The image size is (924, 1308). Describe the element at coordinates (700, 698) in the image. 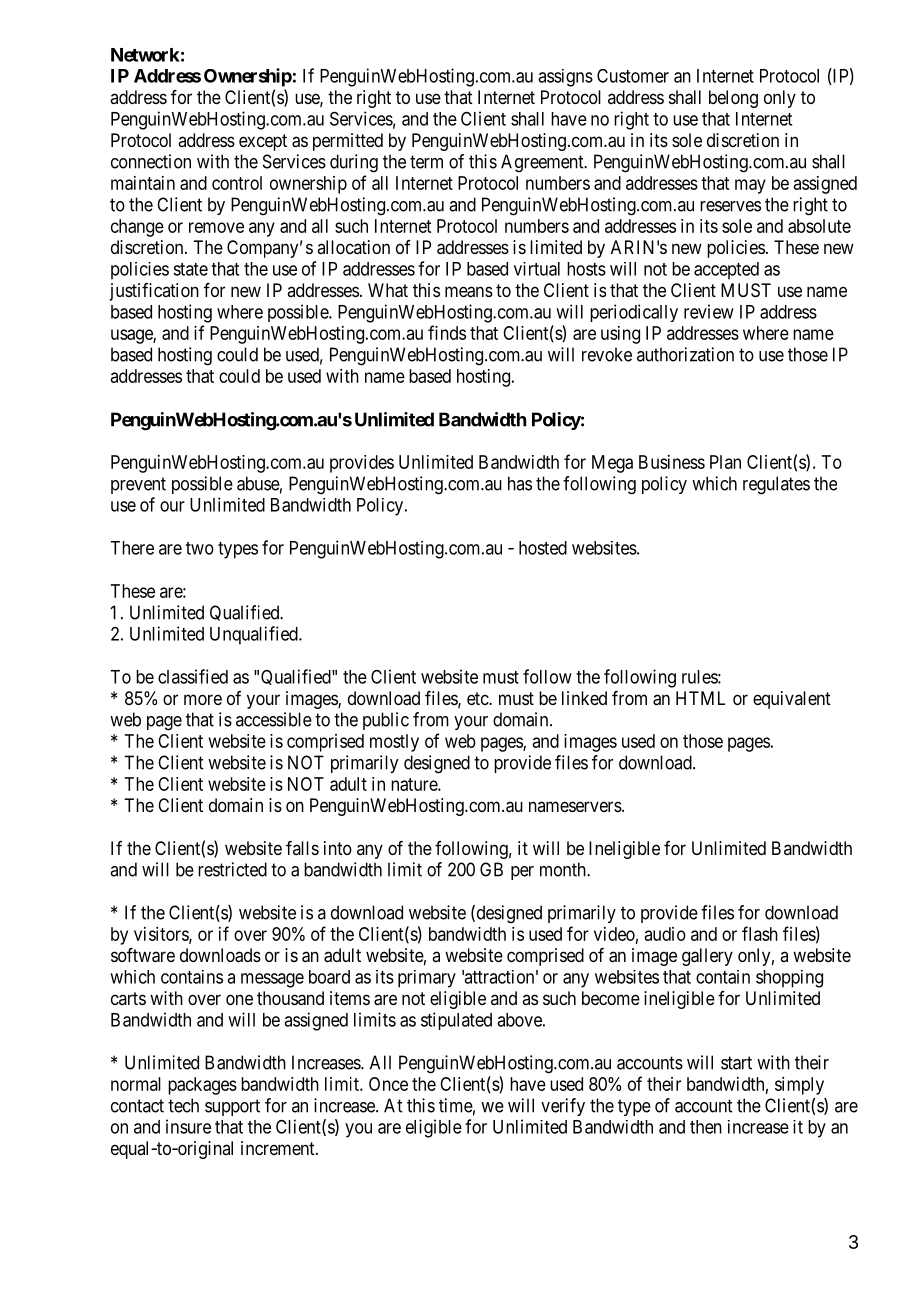

I see `HTML` at that location.
